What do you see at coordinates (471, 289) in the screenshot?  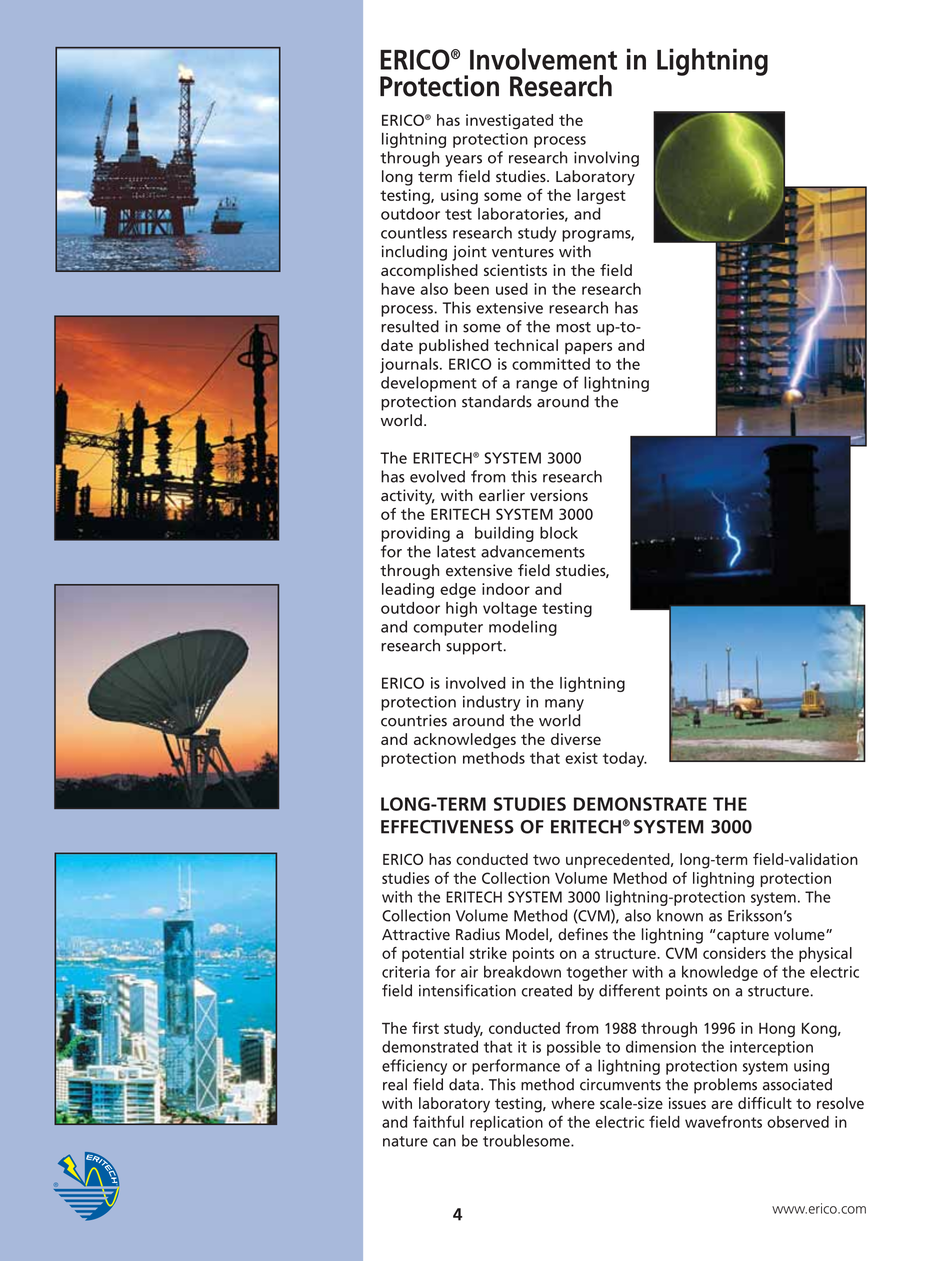 I see `been` at bounding box center [471, 289].
